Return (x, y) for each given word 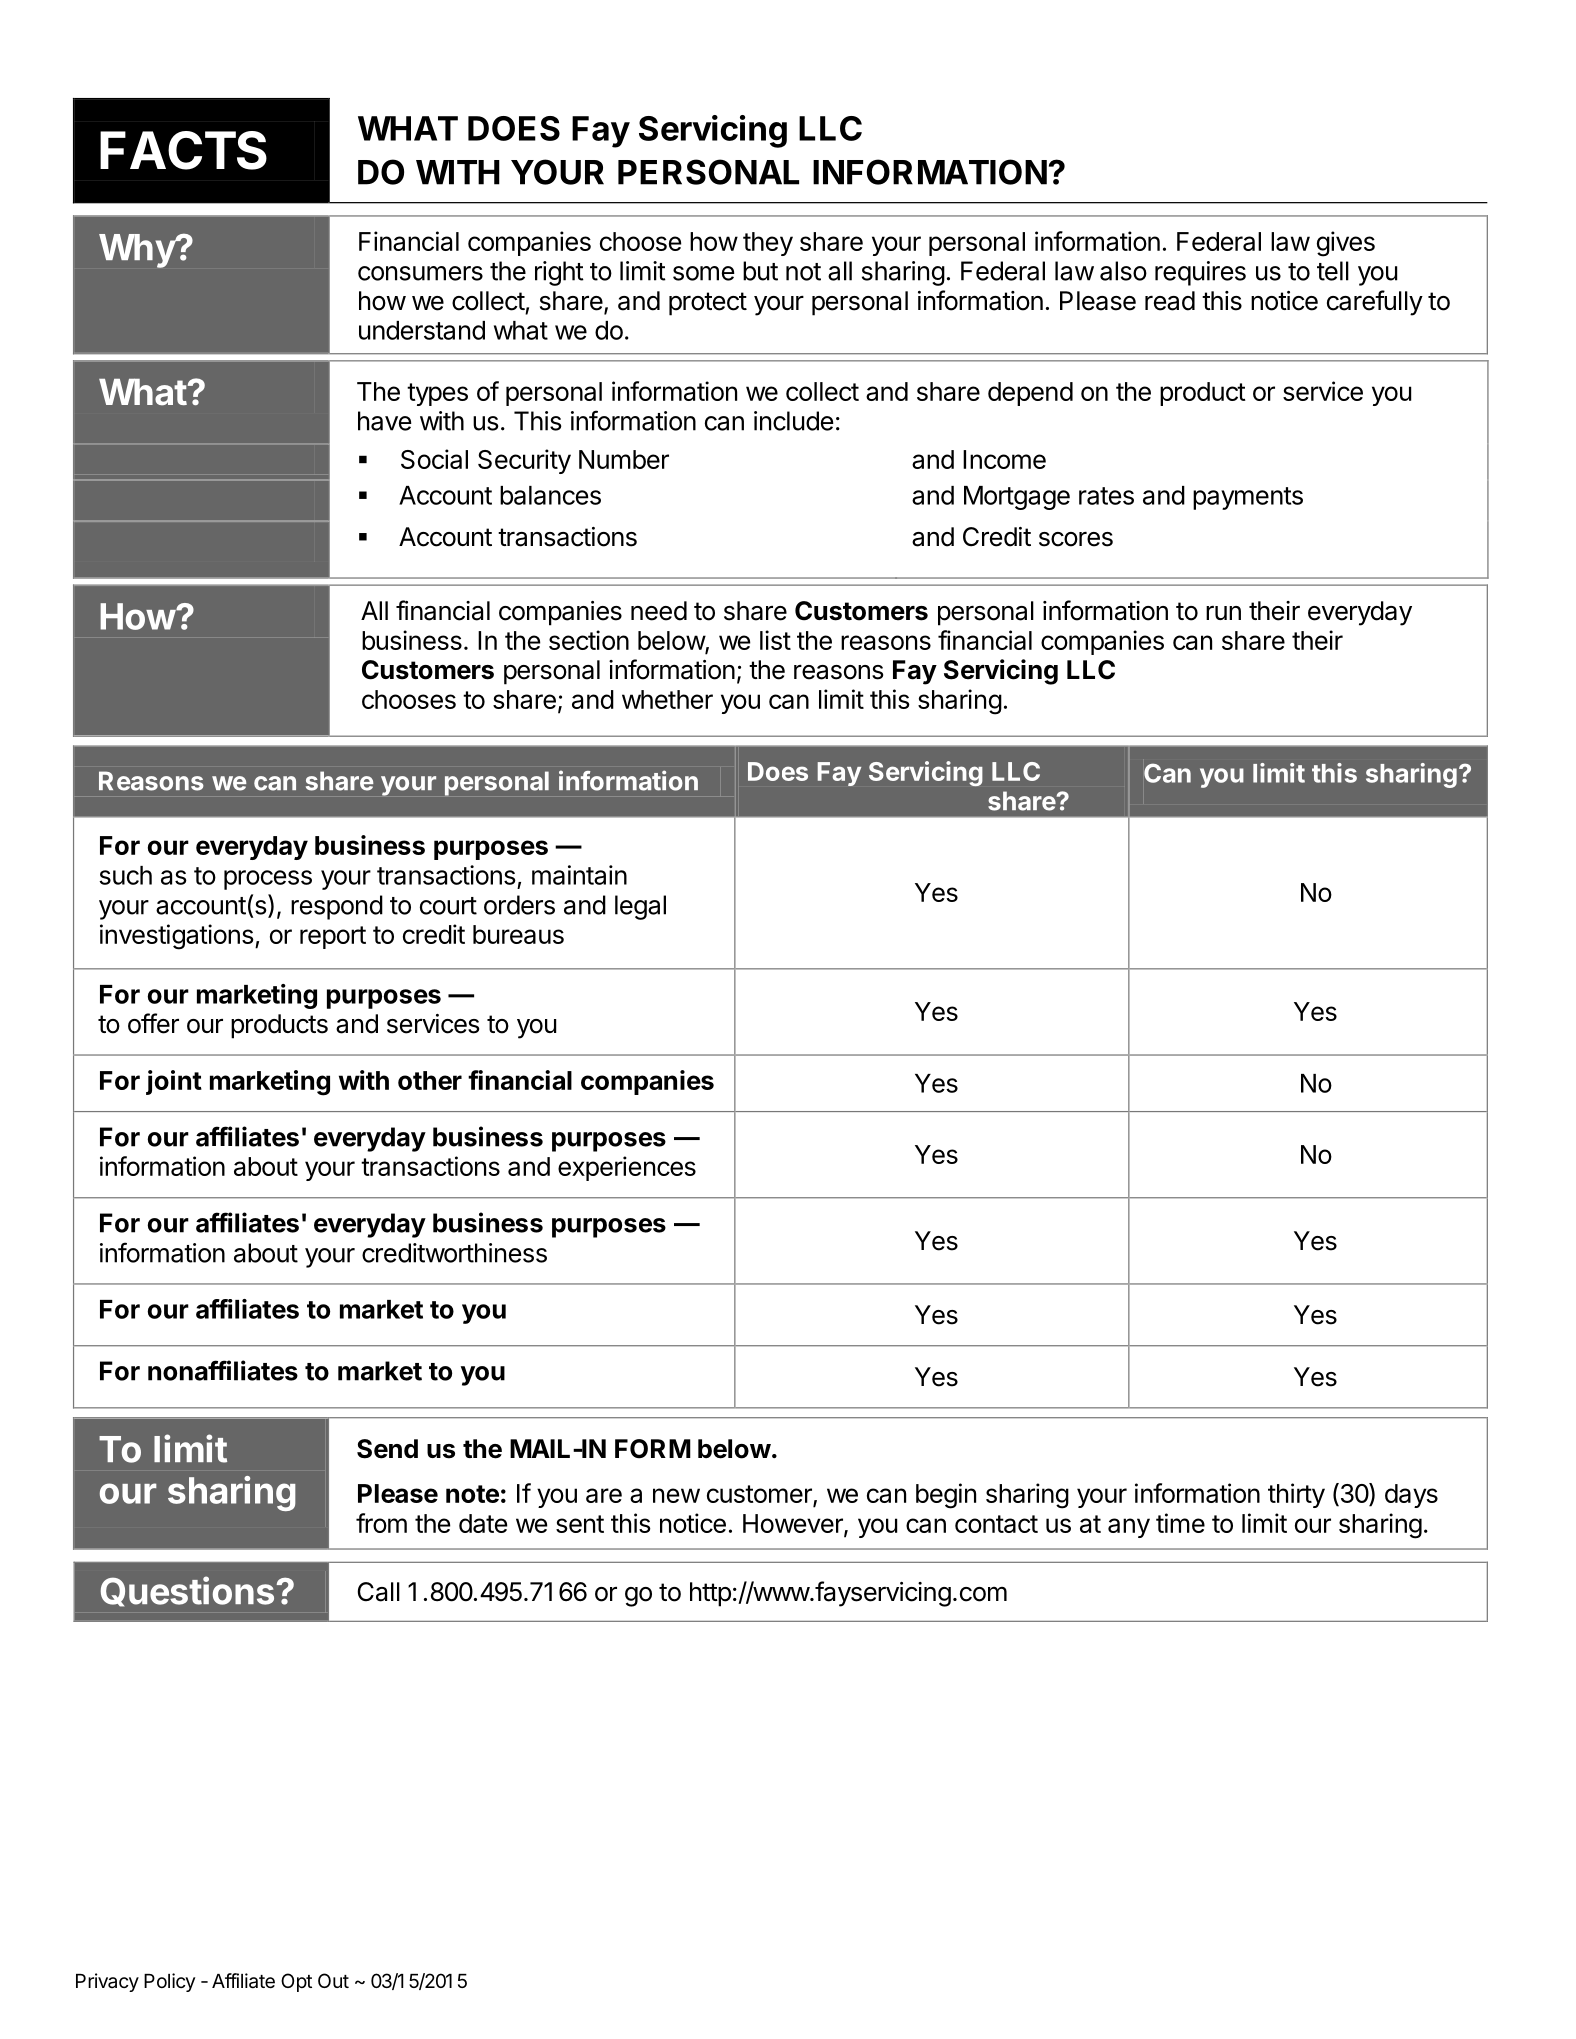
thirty (1296, 1495)
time (1180, 1523)
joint (174, 1082)
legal (640, 907)
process (268, 880)
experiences (627, 1168)
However (794, 1524)
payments (1248, 498)
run (1223, 613)
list (775, 640)
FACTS (183, 150)
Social (434, 459)
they (768, 244)
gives (1346, 244)
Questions (187, 1591)
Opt (296, 1982)
